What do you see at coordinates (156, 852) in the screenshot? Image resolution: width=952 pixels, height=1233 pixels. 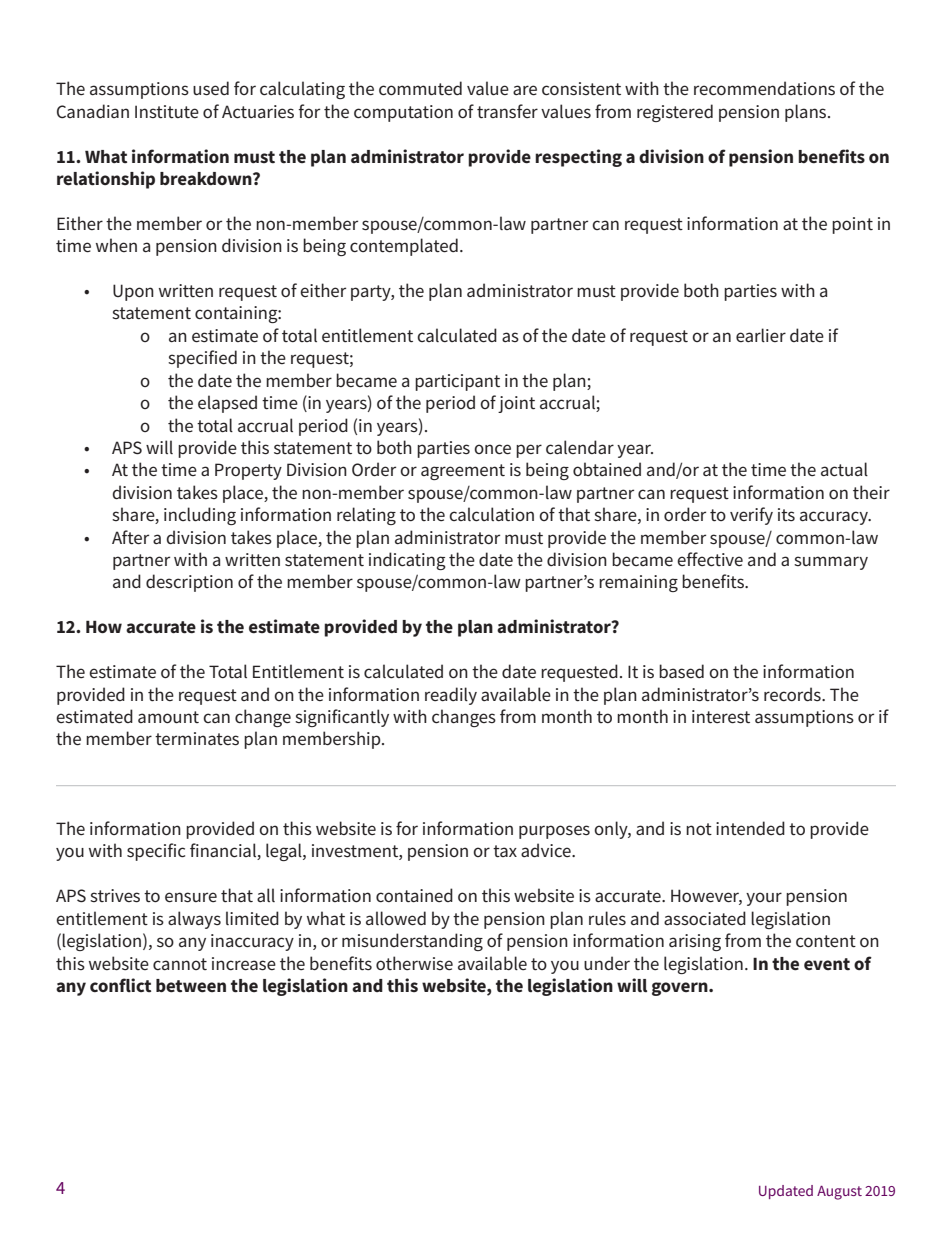 I see `specific` at bounding box center [156, 852].
